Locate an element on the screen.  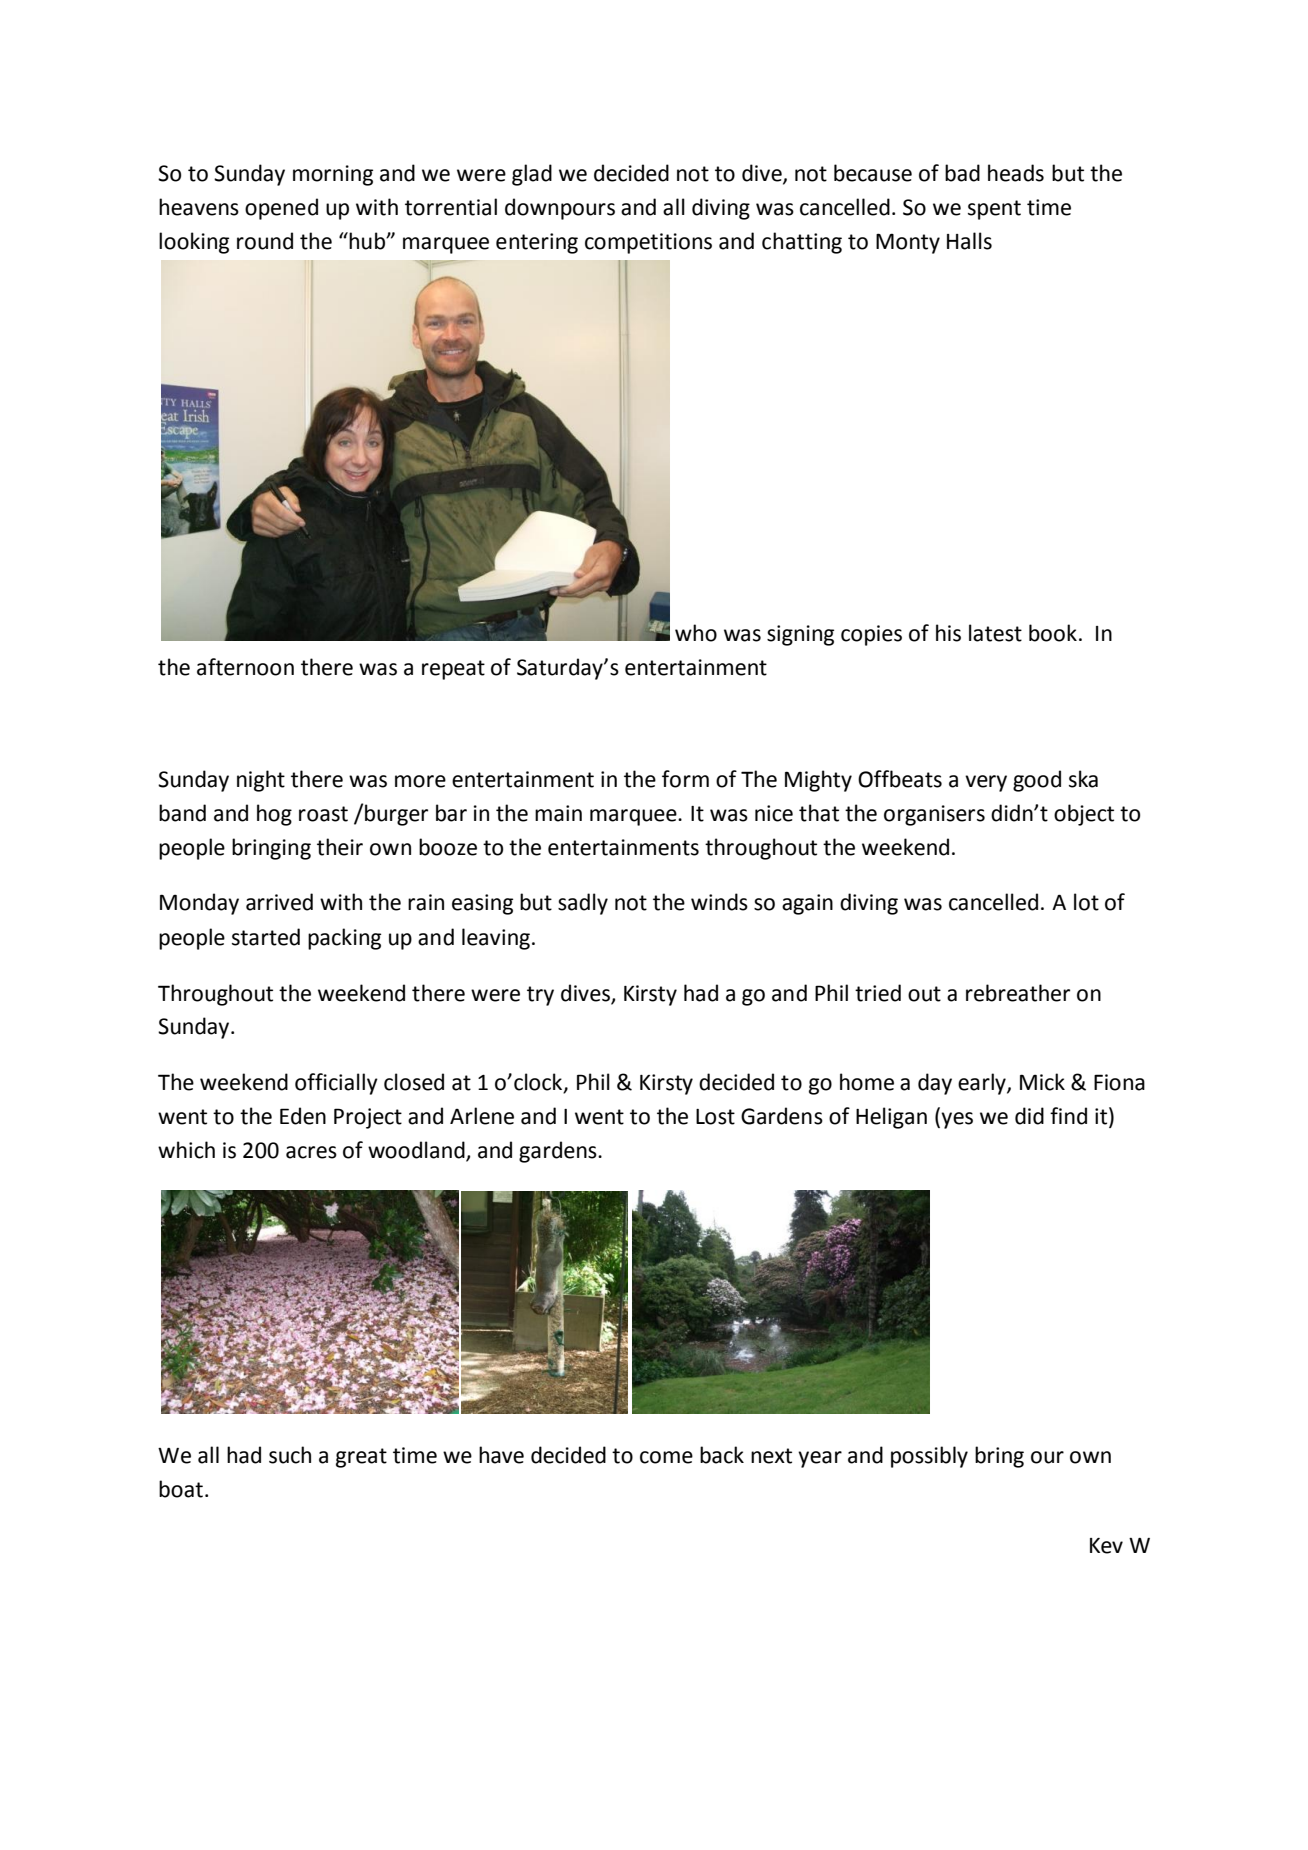
yes is located at coordinates (957, 1120).
